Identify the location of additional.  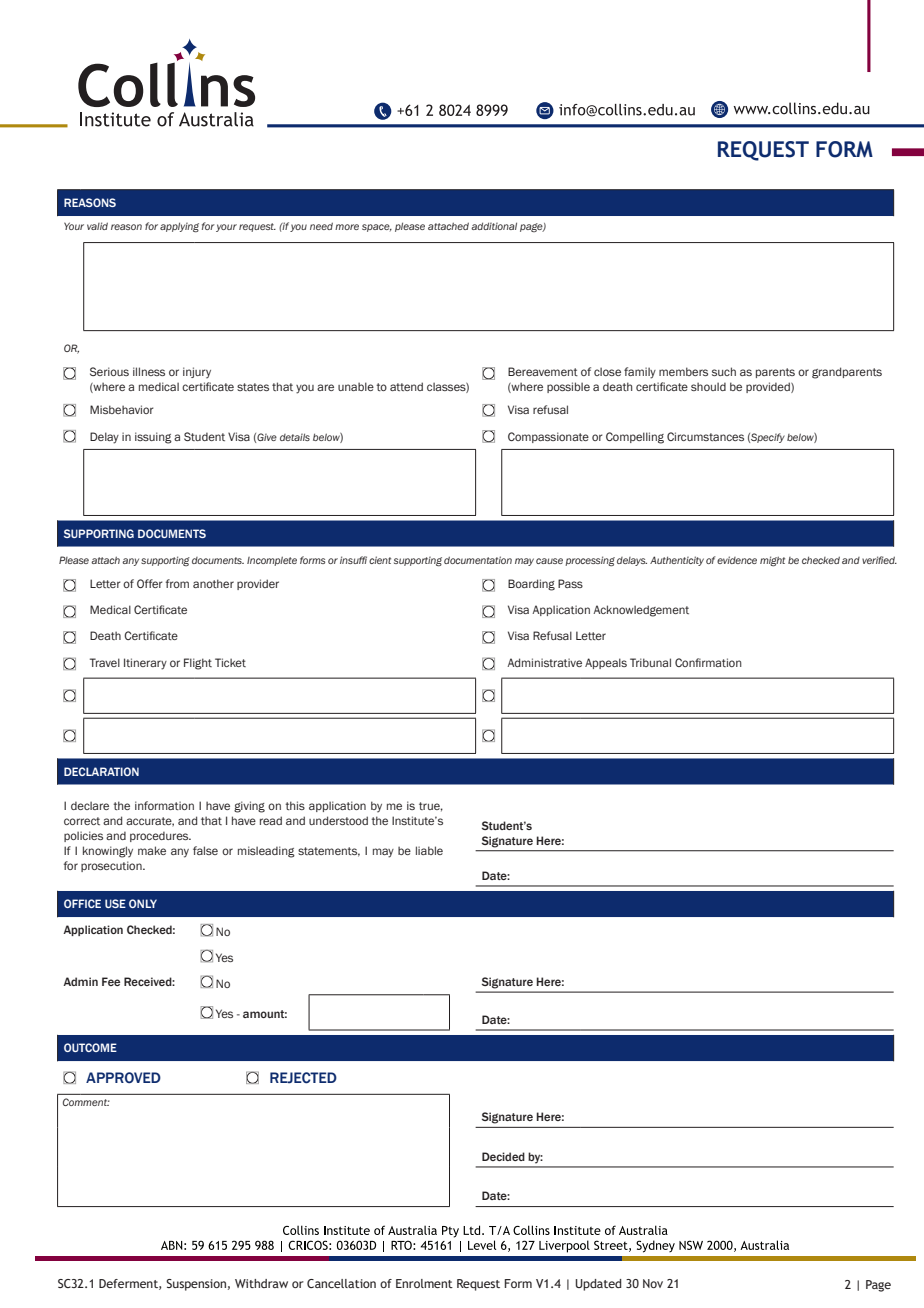
(494, 226).
